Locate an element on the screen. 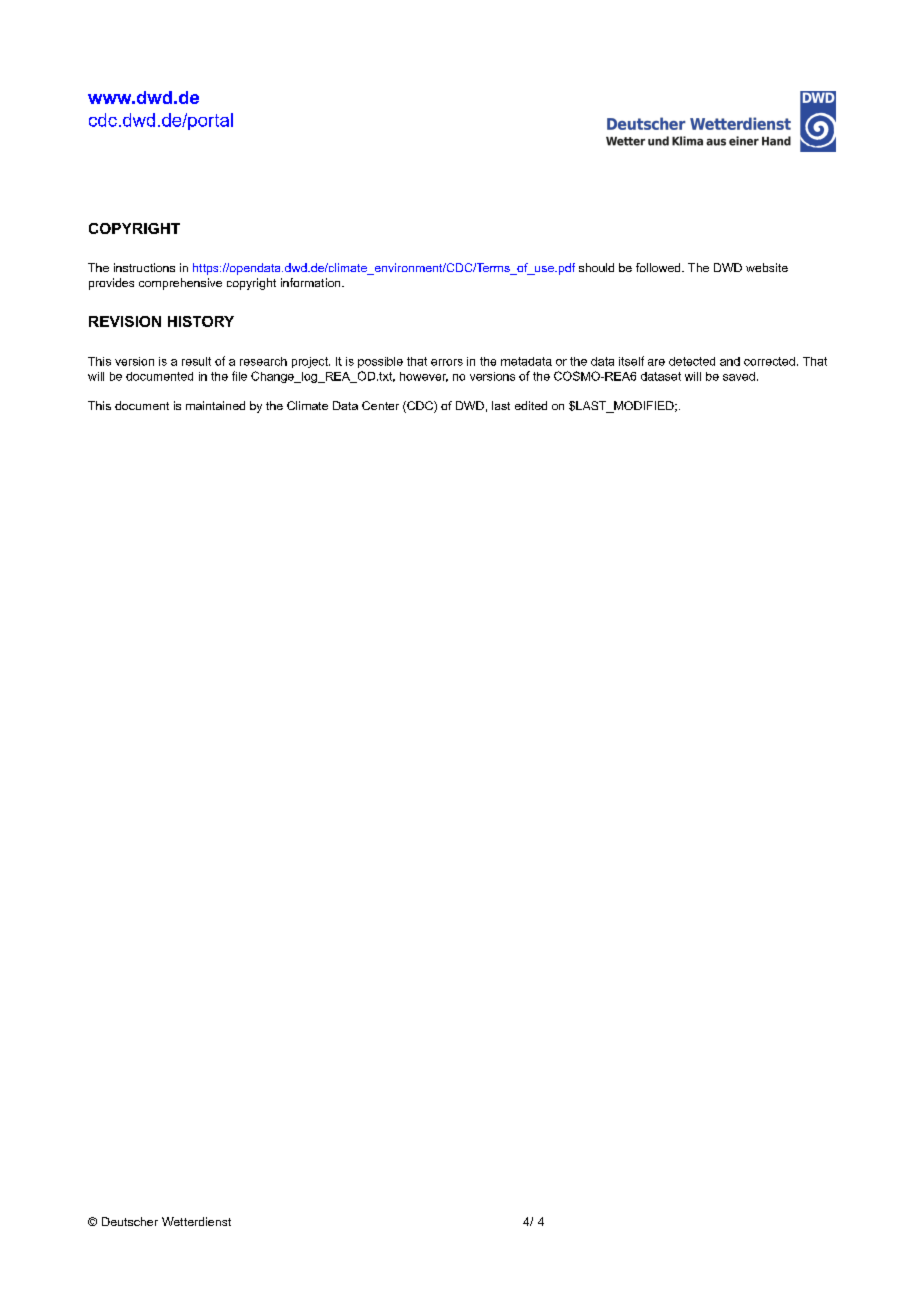 Image resolution: width=924 pixels, height=1308 pixels. comprehensive is located at coordinates (180, 284).
